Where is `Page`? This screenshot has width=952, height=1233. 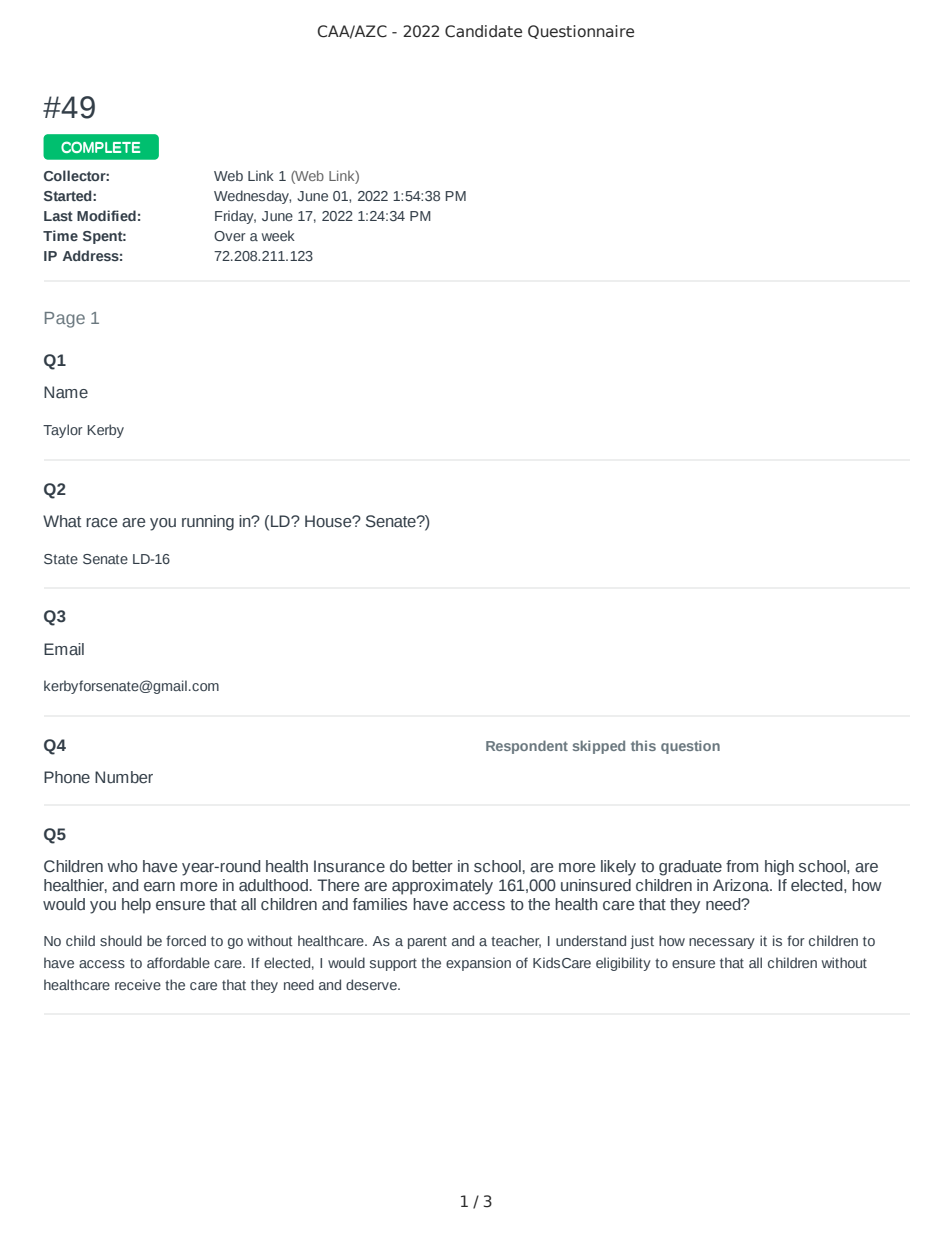
Page is located at coordinates (65, 320).
